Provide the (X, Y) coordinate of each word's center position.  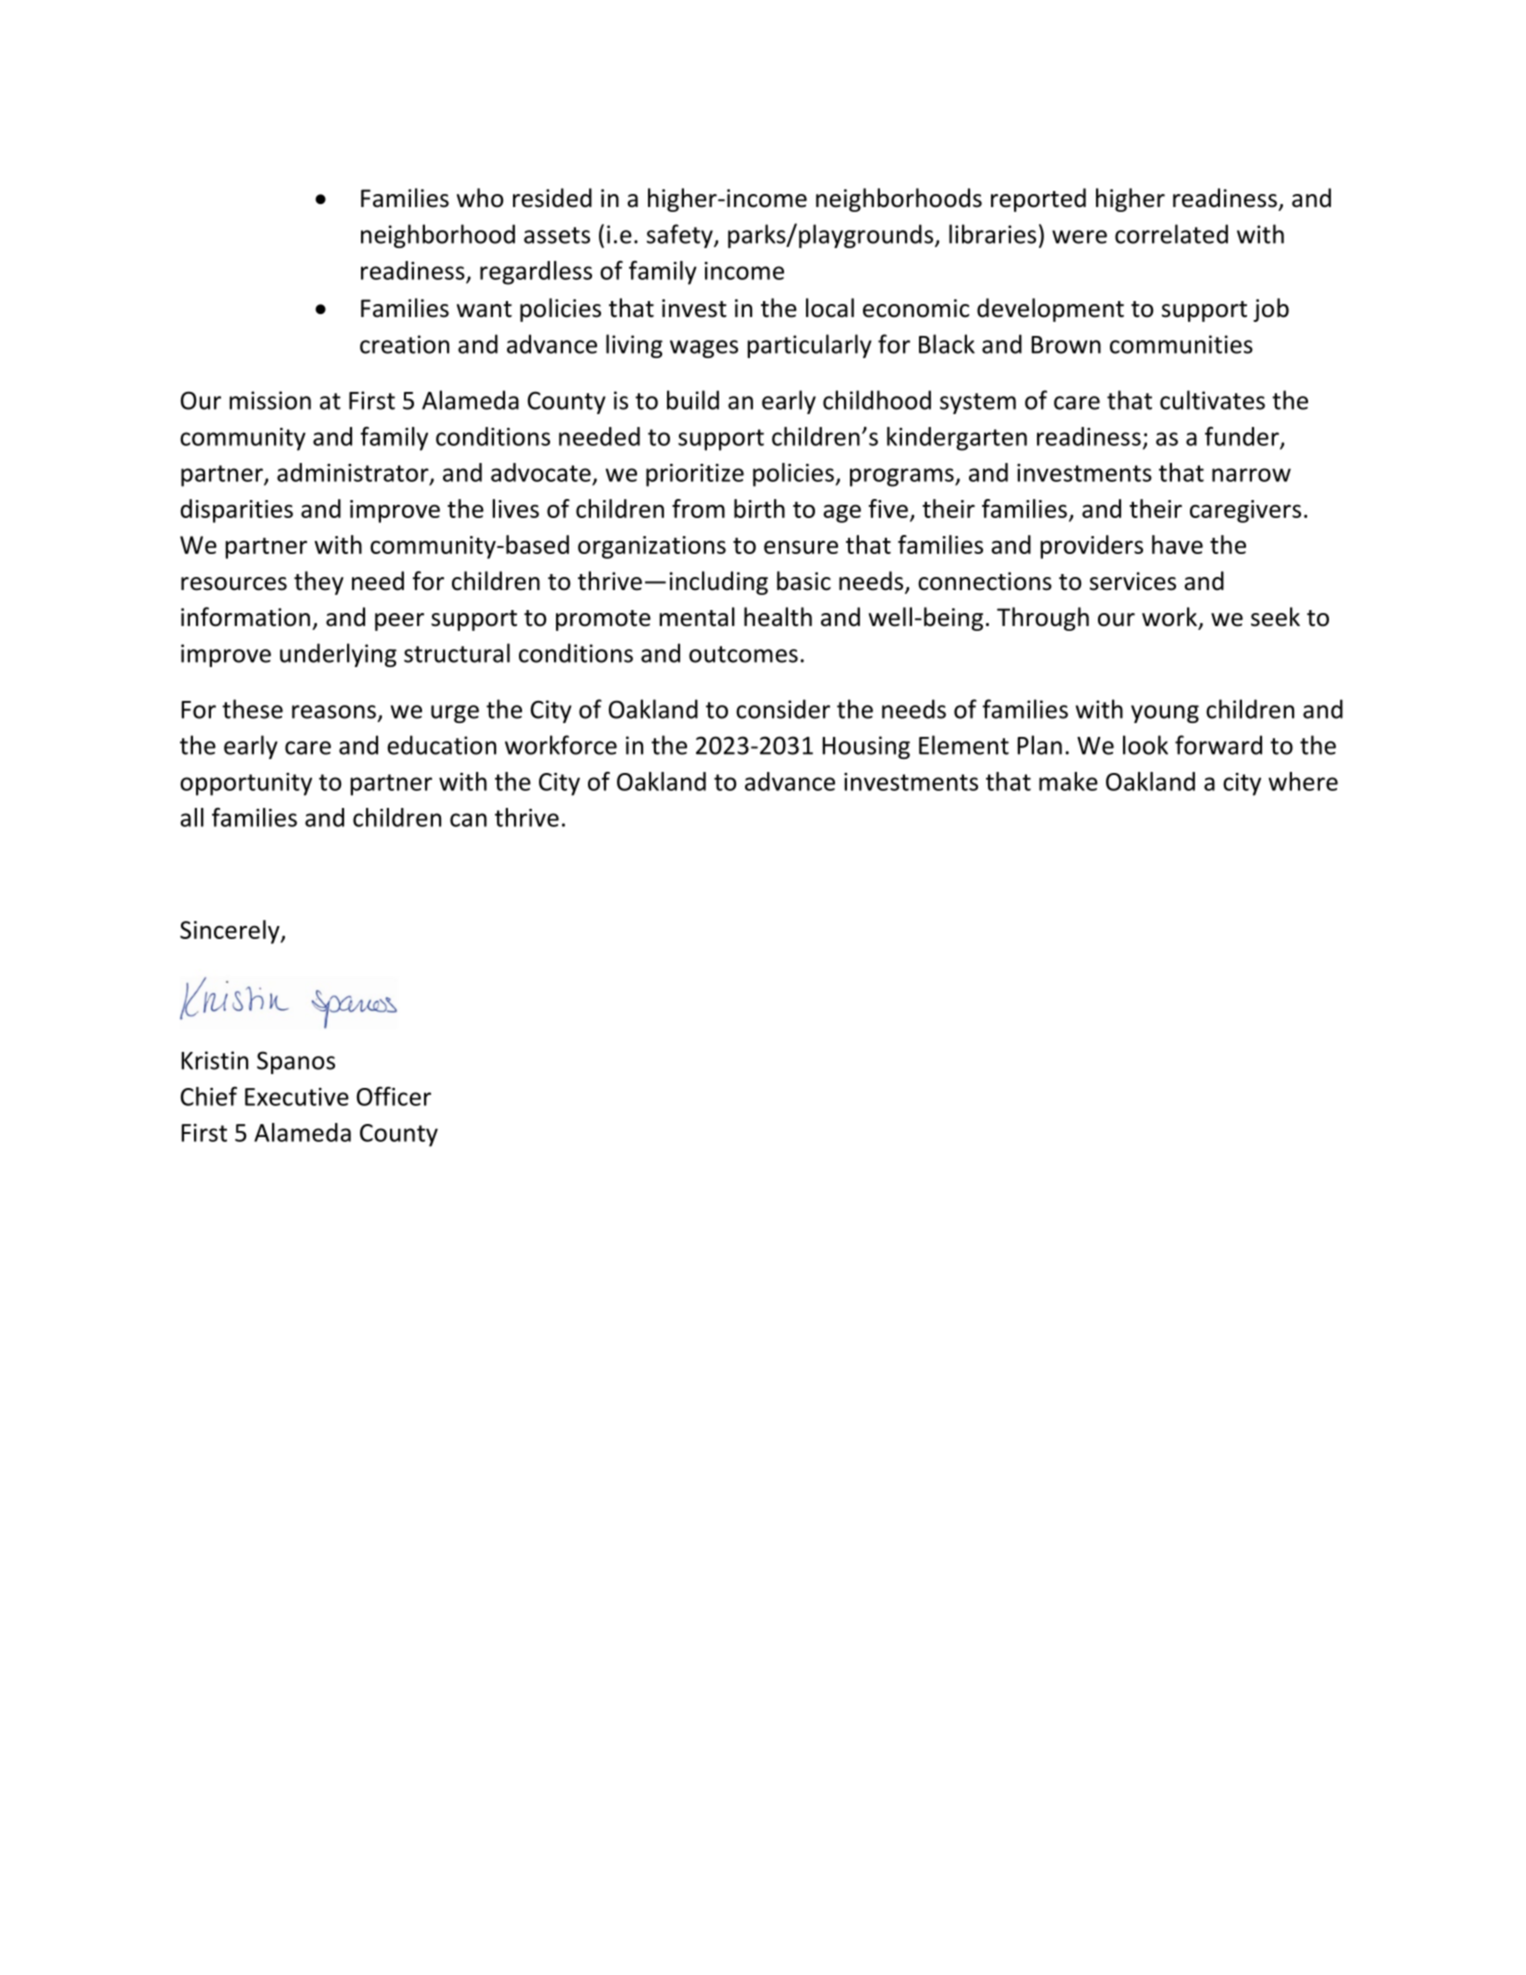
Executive (297, 1097)
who (480, 198)
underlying (338, 655)
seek (1275, 617)
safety (681, 236)
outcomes (743, 654)
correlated (1171, 234)
